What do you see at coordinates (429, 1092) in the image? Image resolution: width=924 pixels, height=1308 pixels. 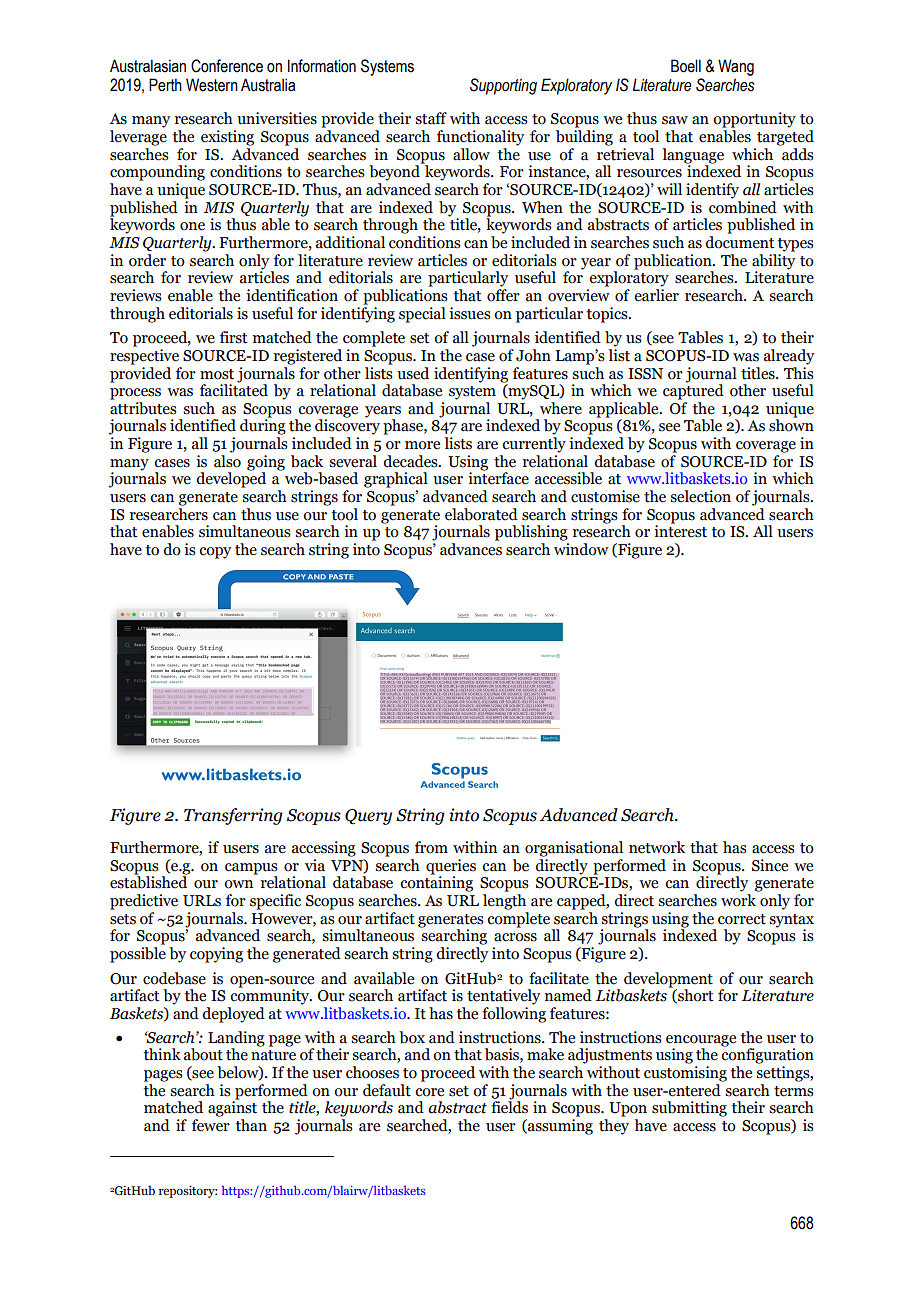 I see `core` at bounding box center [429, 1092].
